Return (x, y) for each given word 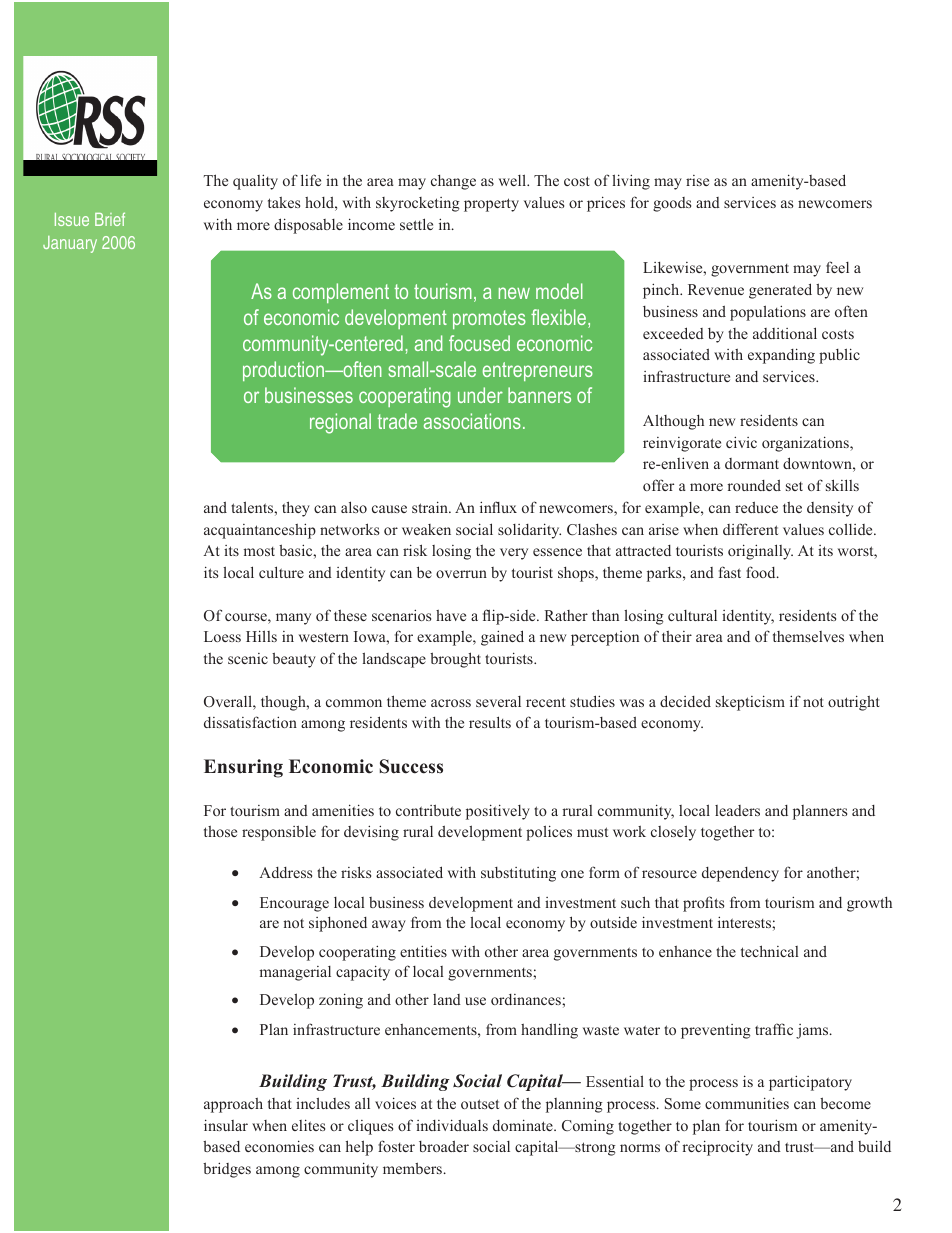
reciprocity (717, 1148)
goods (672, 204)
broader (444, 1146)
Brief (110, 219)
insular (226, 1125)
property (491, 205)
